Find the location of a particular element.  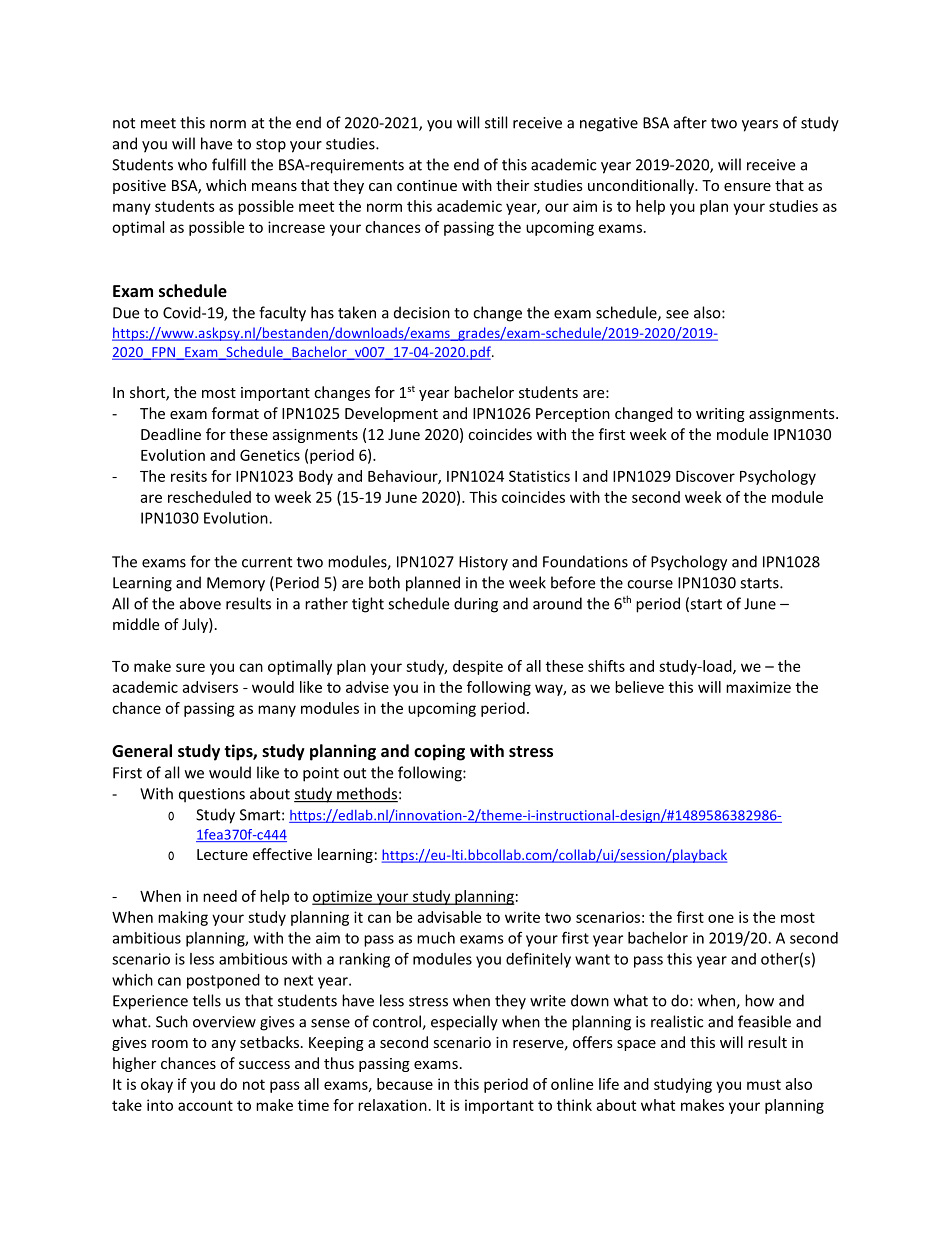

account is located at coordinates (205, 1105).
